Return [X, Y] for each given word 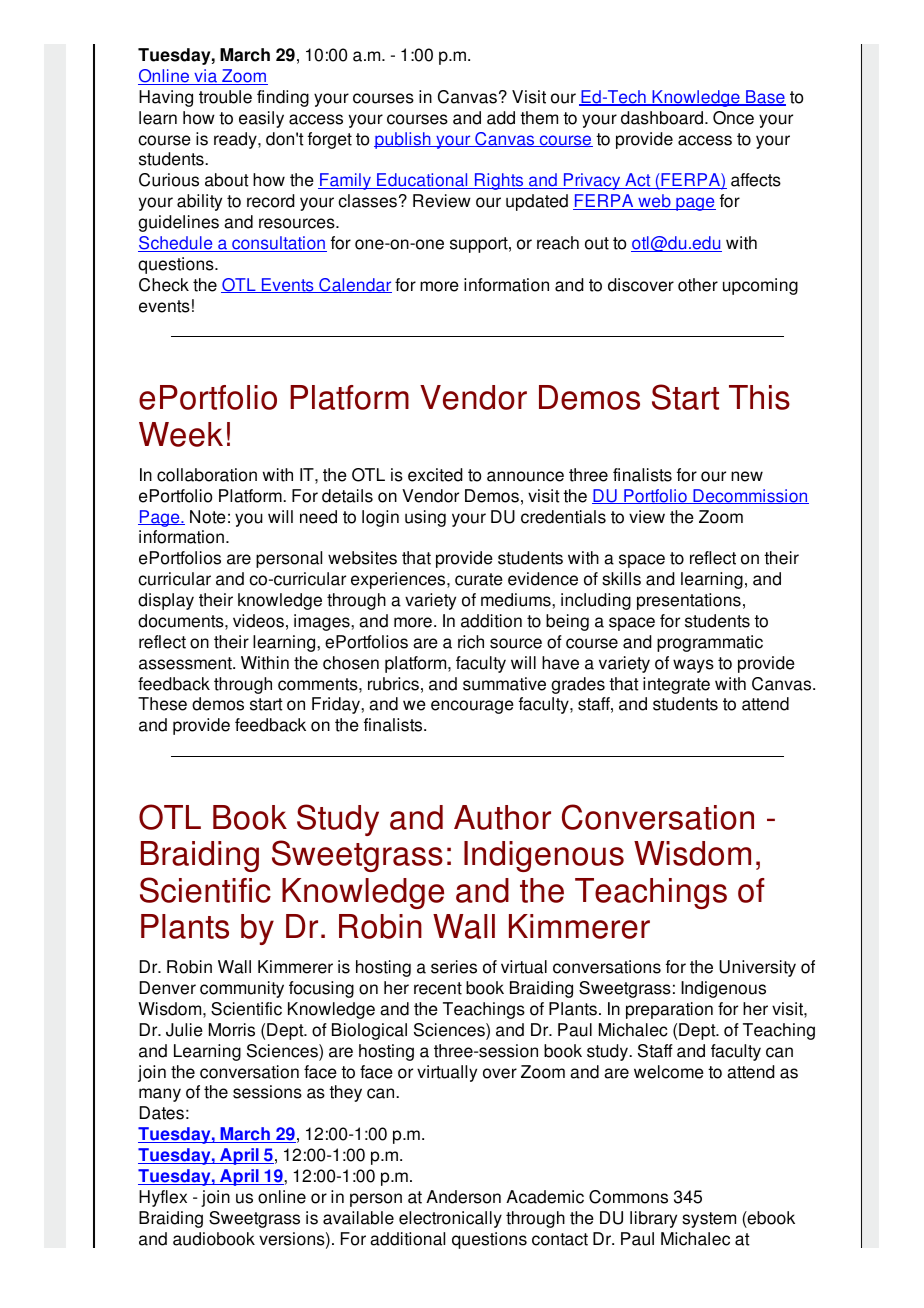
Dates [162, 1113]
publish [403, 140]
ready [236, 140]
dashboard [662, 118]
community [242, 989]
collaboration [207, 475]
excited [435, 475]
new [747, 476]
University [757, 968]
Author [502, 817]
